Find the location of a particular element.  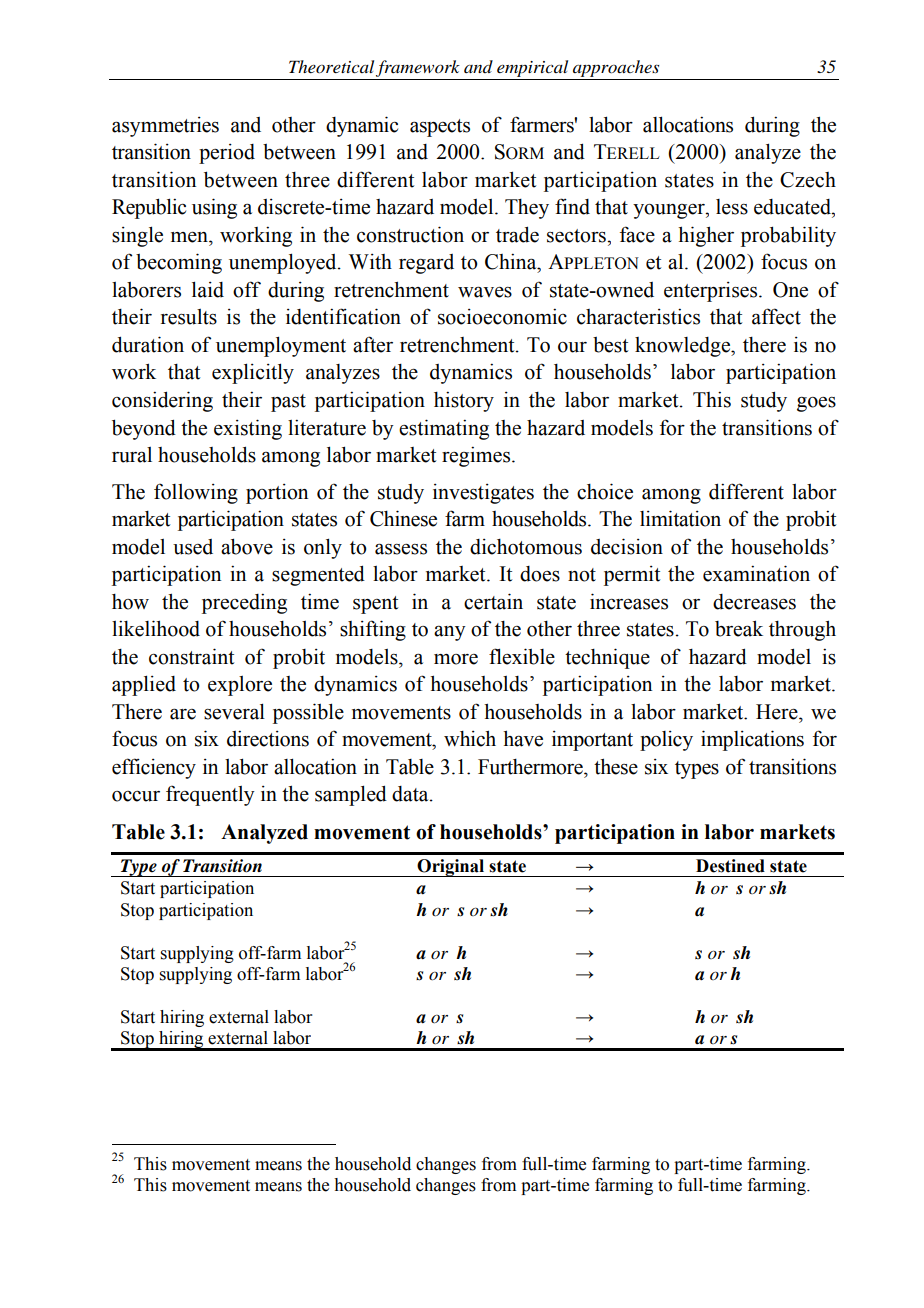

empirical is located at coordinates (533, 70).
